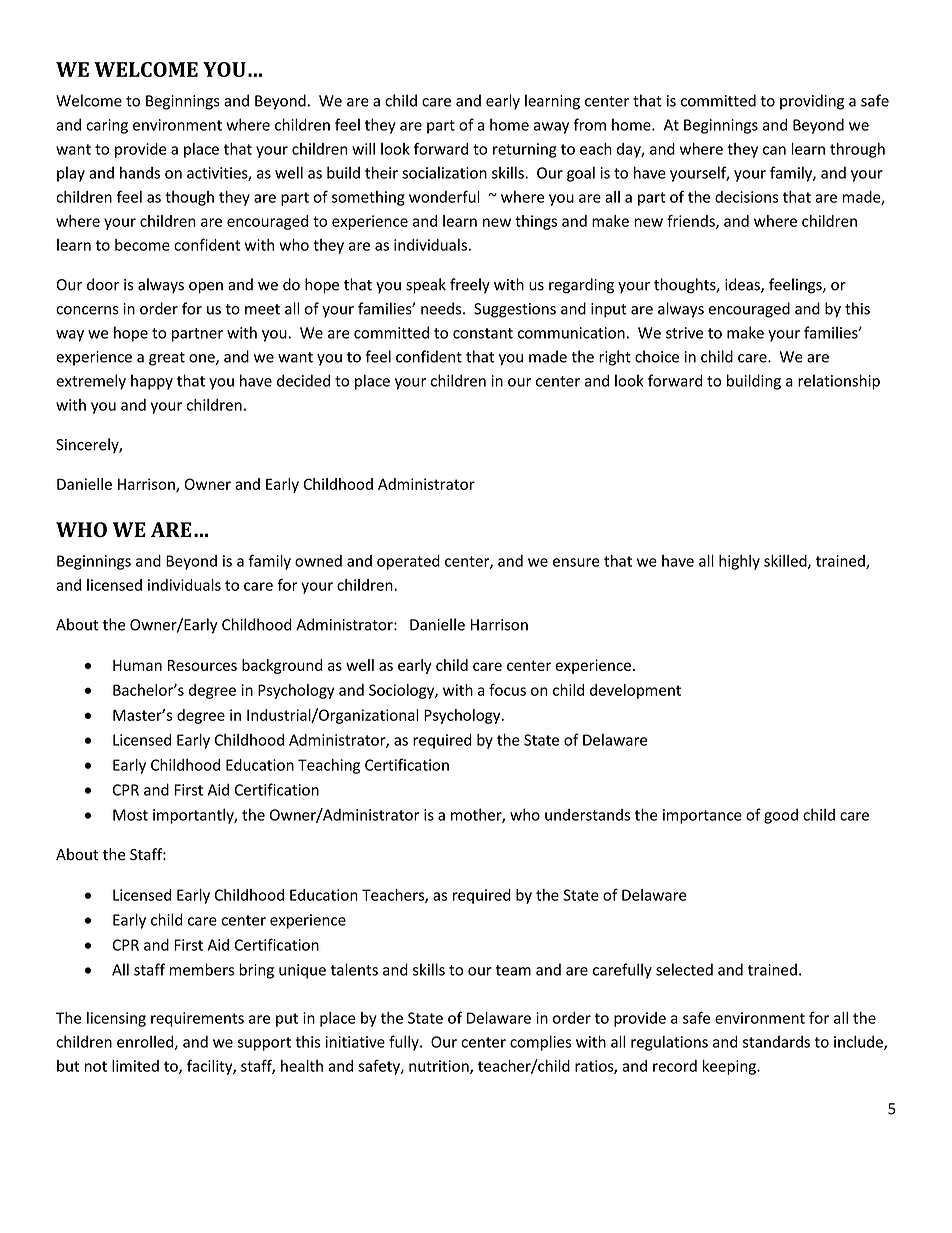  Describe the element at coordinates (197, 1019) in the screenshot. I see `requirements` at that location.
